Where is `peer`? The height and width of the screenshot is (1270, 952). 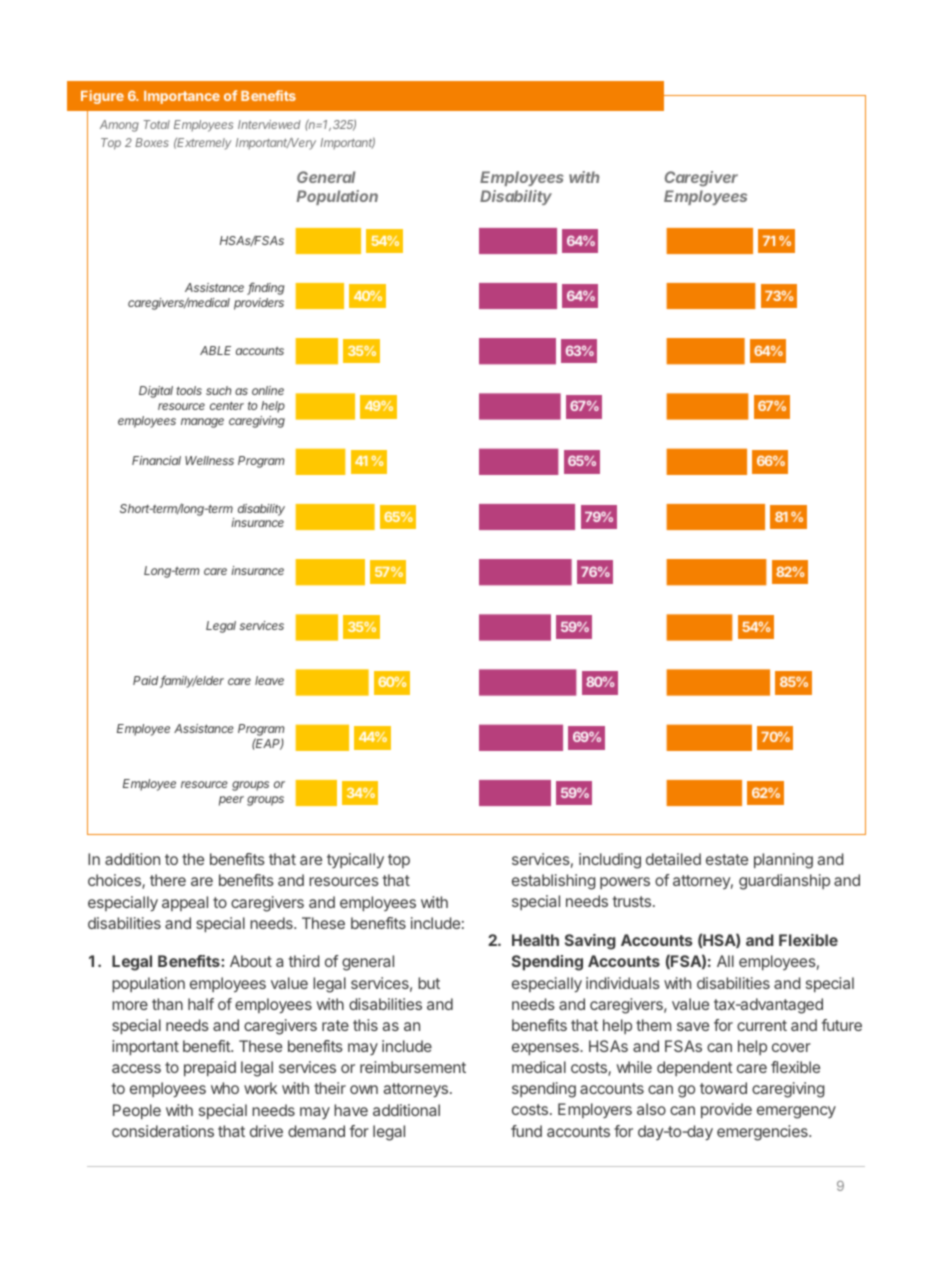 peer is located at coordinates (231, 801).
